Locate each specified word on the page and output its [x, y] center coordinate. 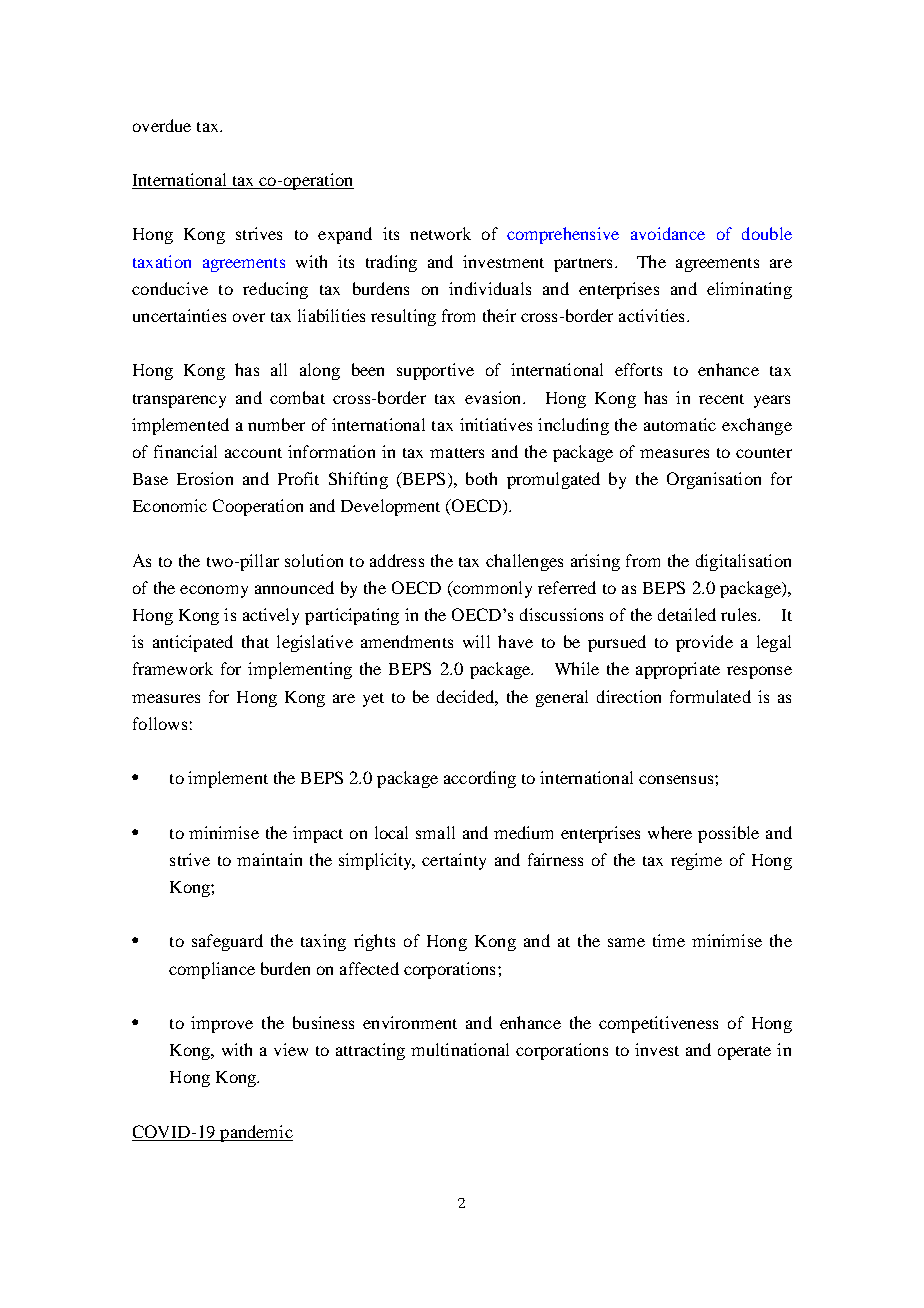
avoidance [668, 233]
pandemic [255, 1133]
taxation [162, 261]
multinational [460, 1049]
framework [173, 668]
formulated [710, 696]
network [440, 233]
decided [466, 696]
